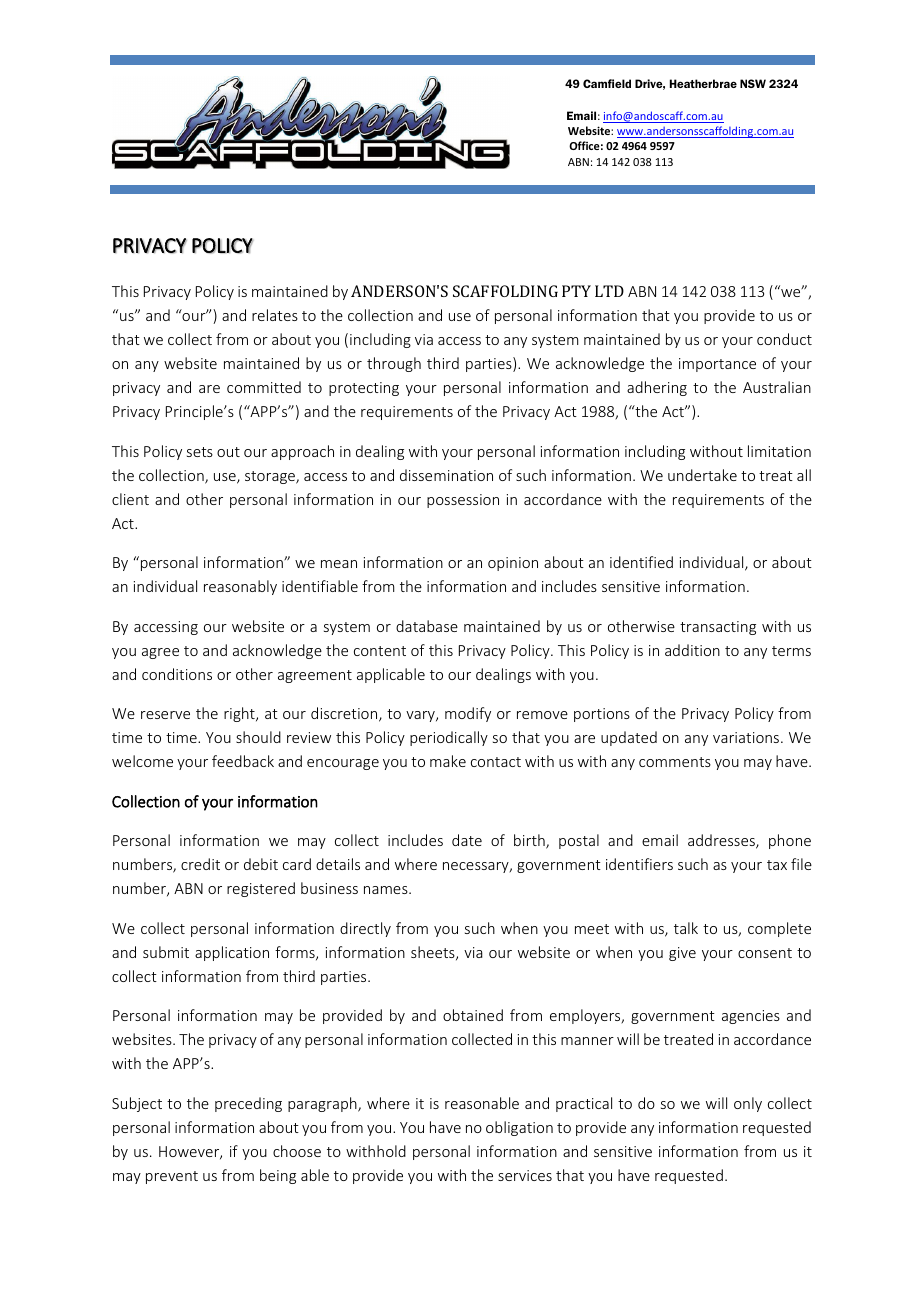 The height and width of the screenshot is (1308, 924). I want to click on prevent, so click(172, 1177).
